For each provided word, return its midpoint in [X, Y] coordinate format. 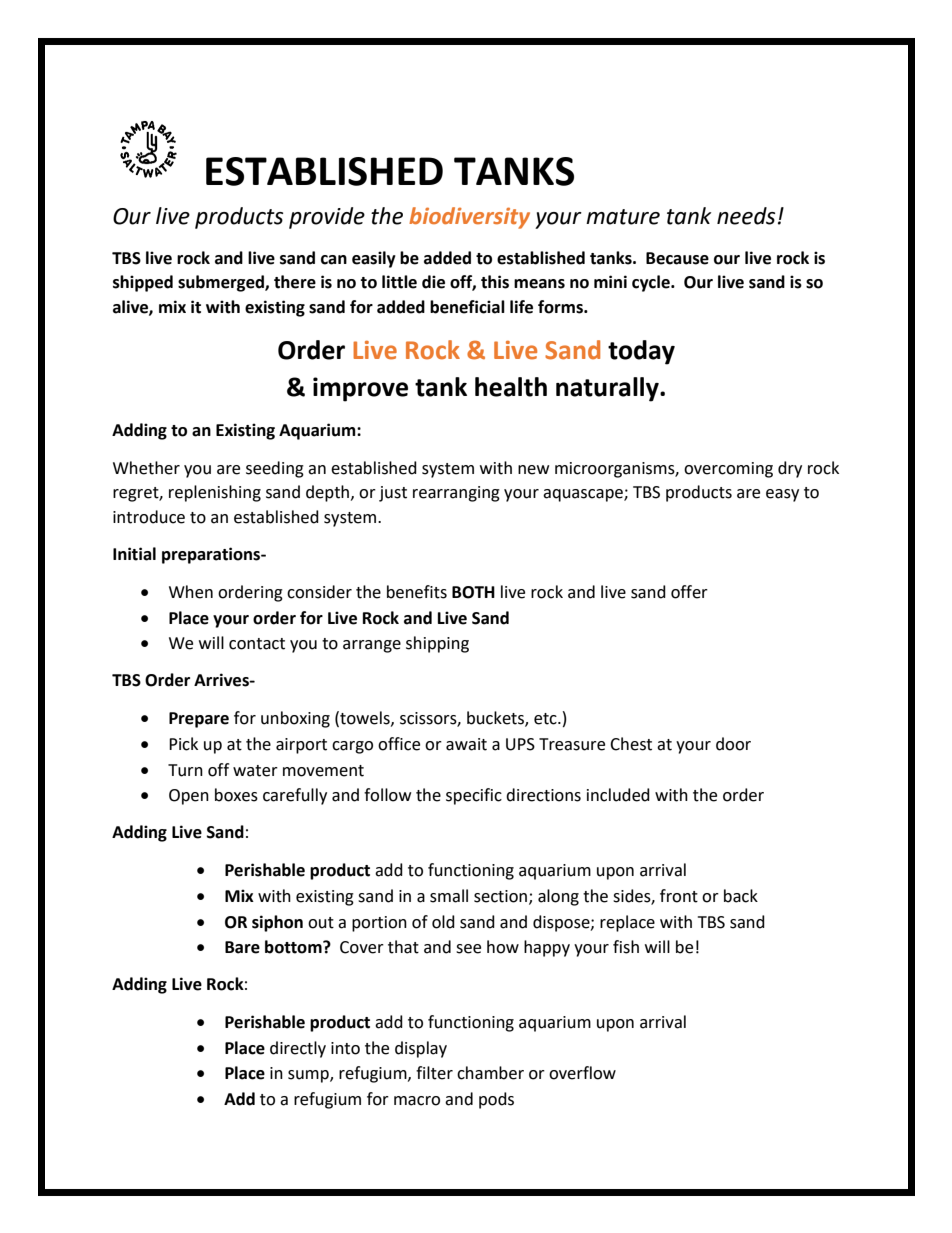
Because [677, 258]
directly [298, 1049]
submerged [222, 283]
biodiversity [469, 218]
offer [689, 592]
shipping [437, 644]
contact [257, 644]
